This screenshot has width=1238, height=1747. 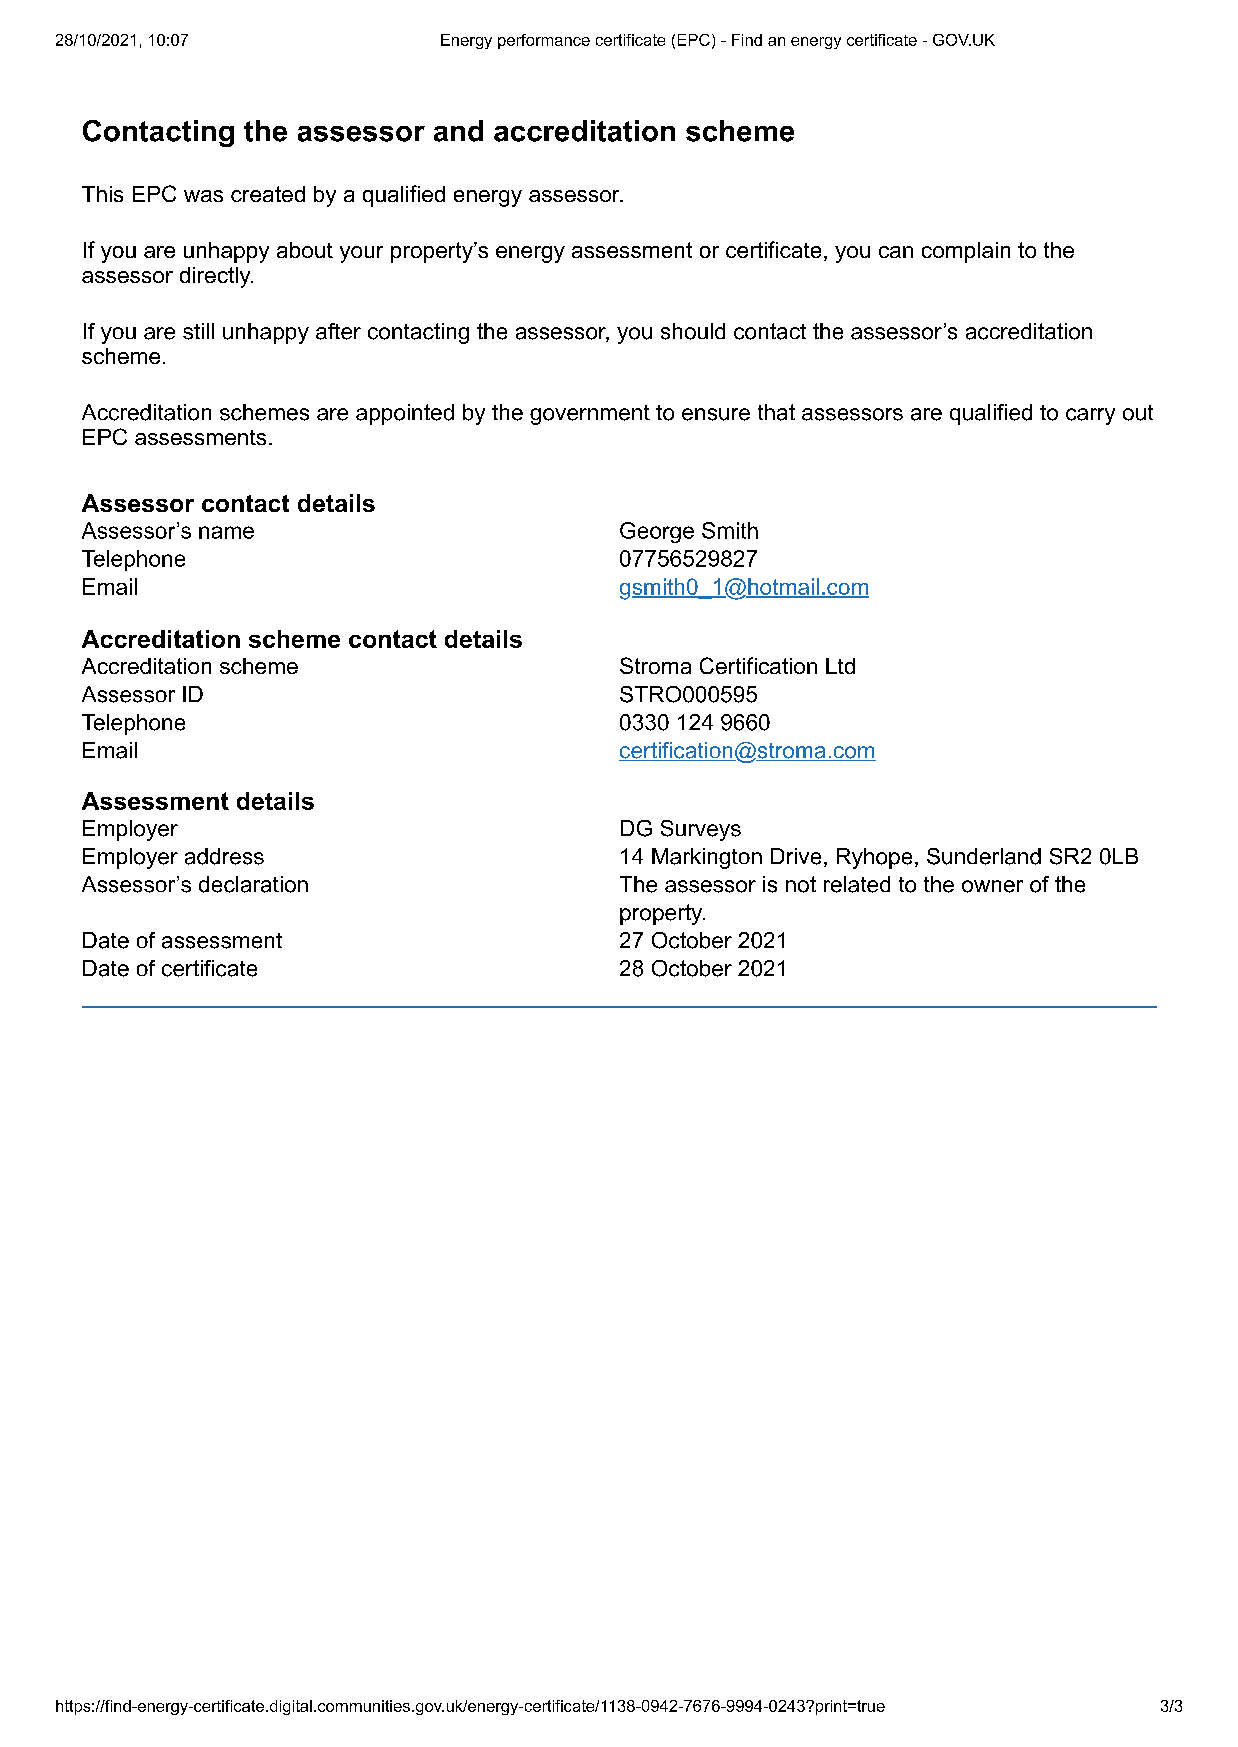 What do you see at coordinates (224, 856) in the screenshot?
I see `address` at bounding box center [224, 856].
